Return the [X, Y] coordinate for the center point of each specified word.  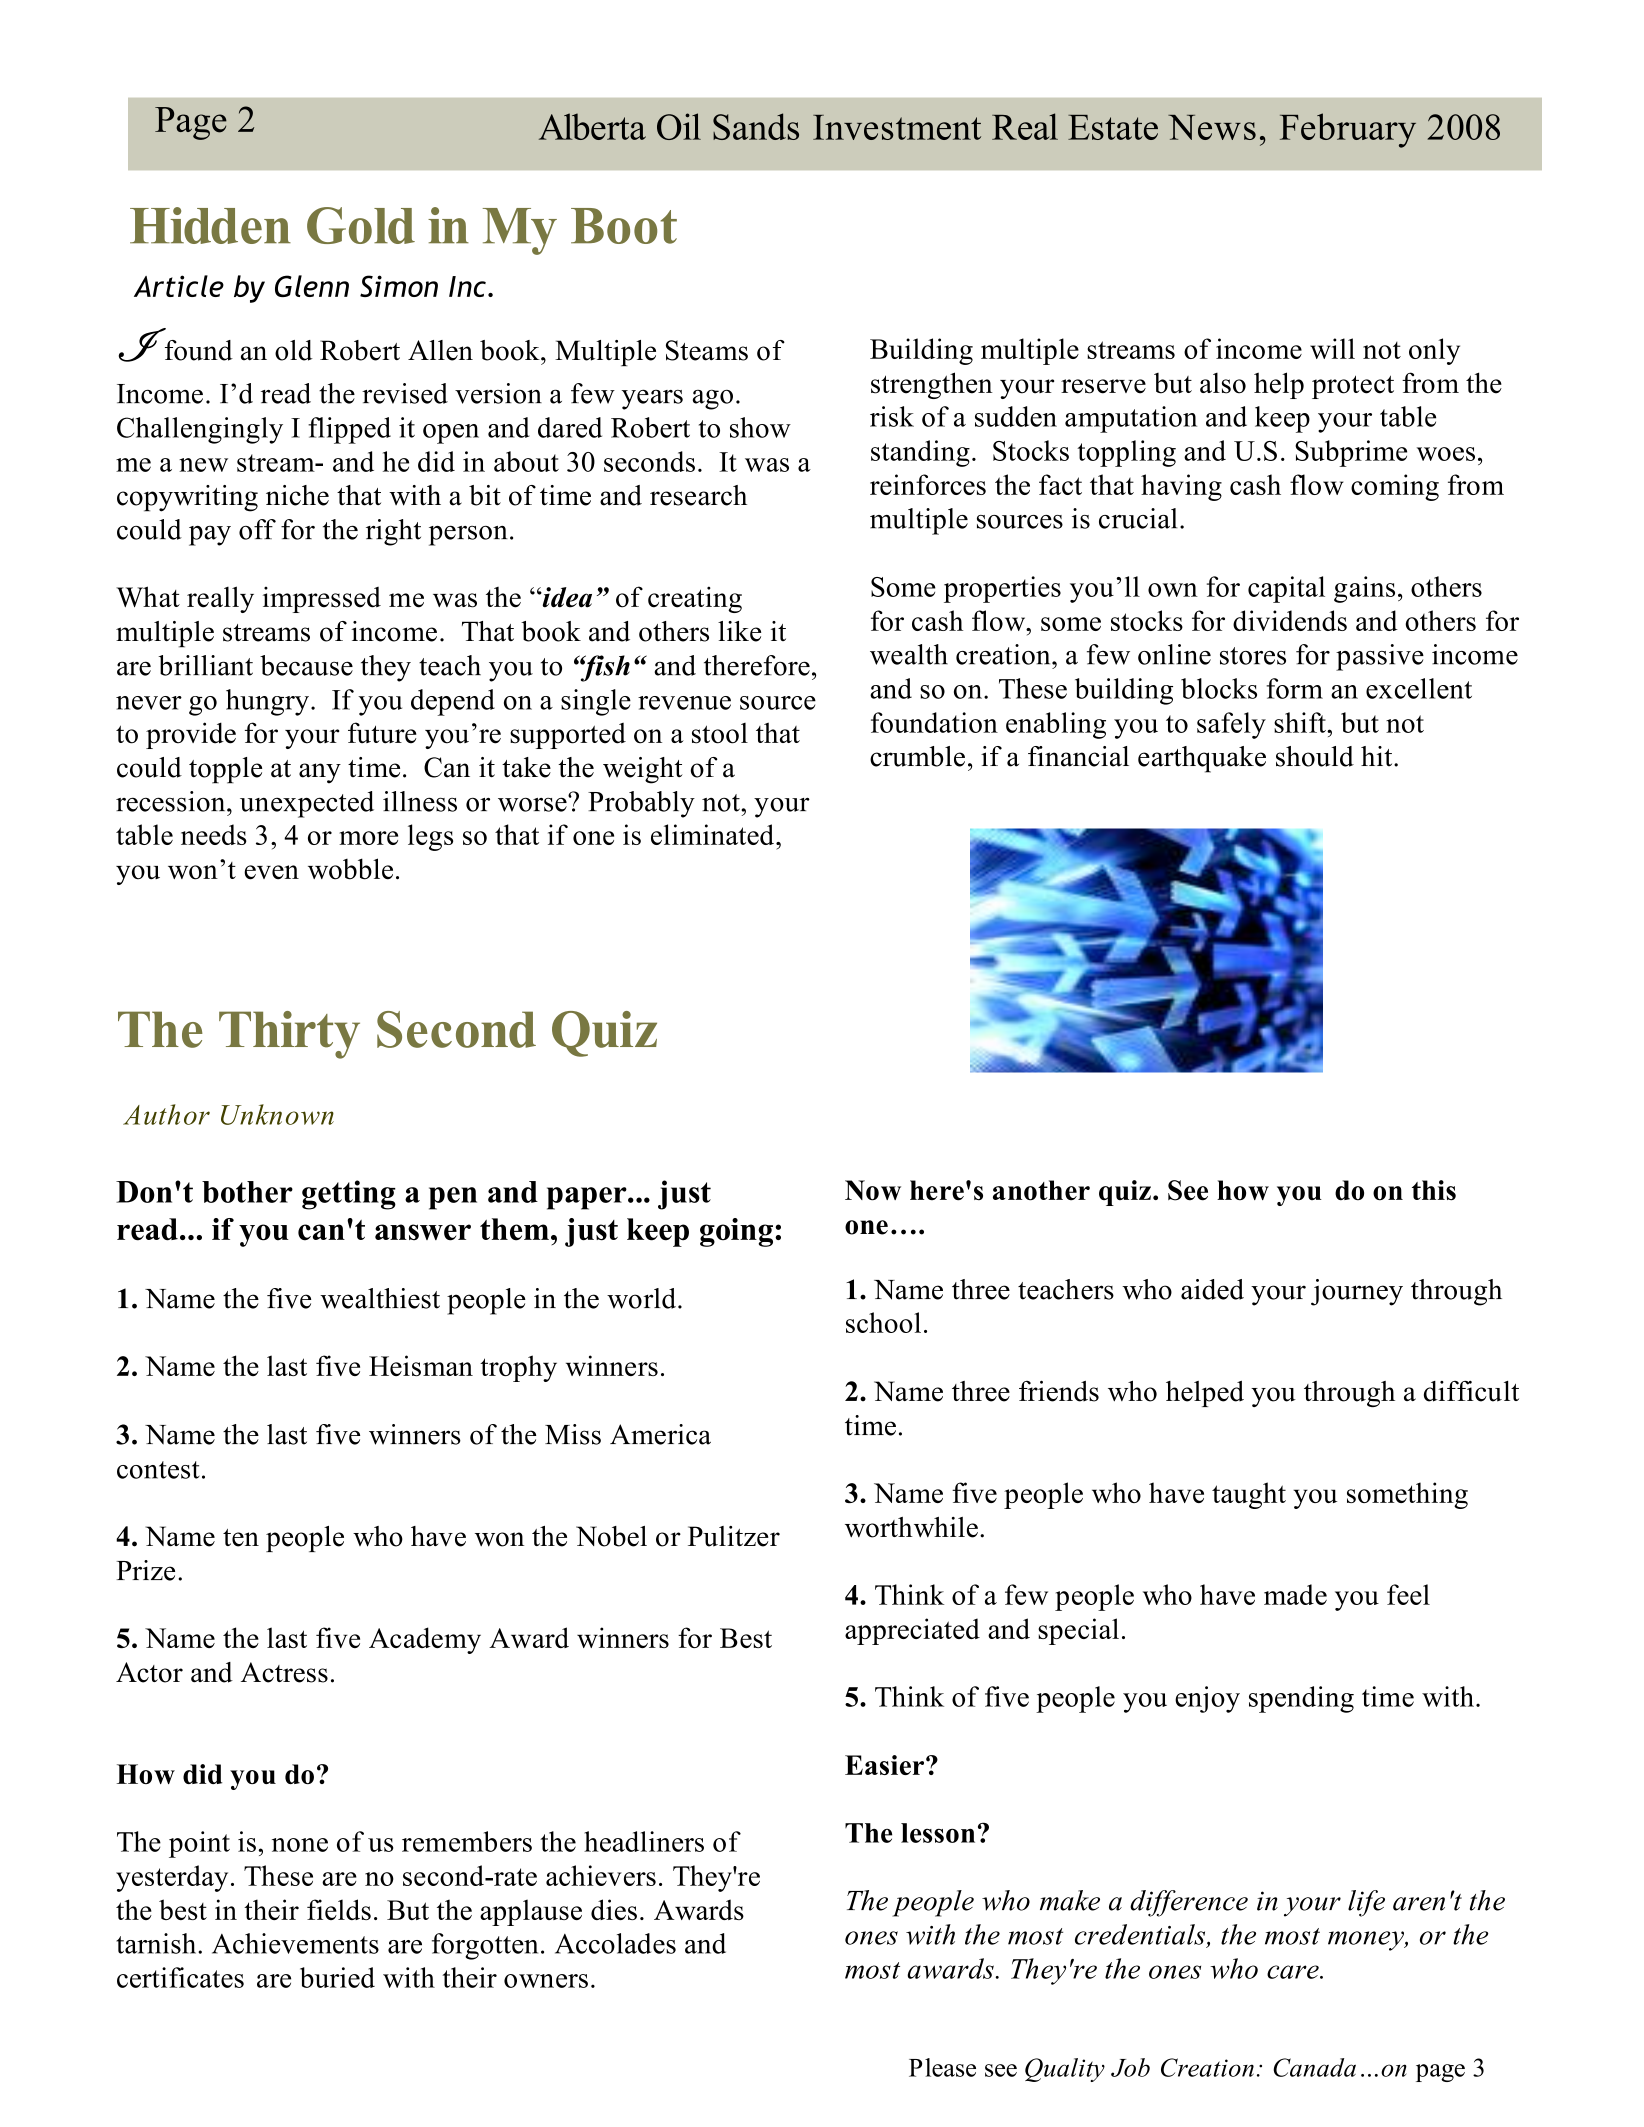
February [1348, 130]
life [1366, 1903]
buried [337, 1977]
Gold [361, 225]
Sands [756, 126]
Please [942, 2067]
